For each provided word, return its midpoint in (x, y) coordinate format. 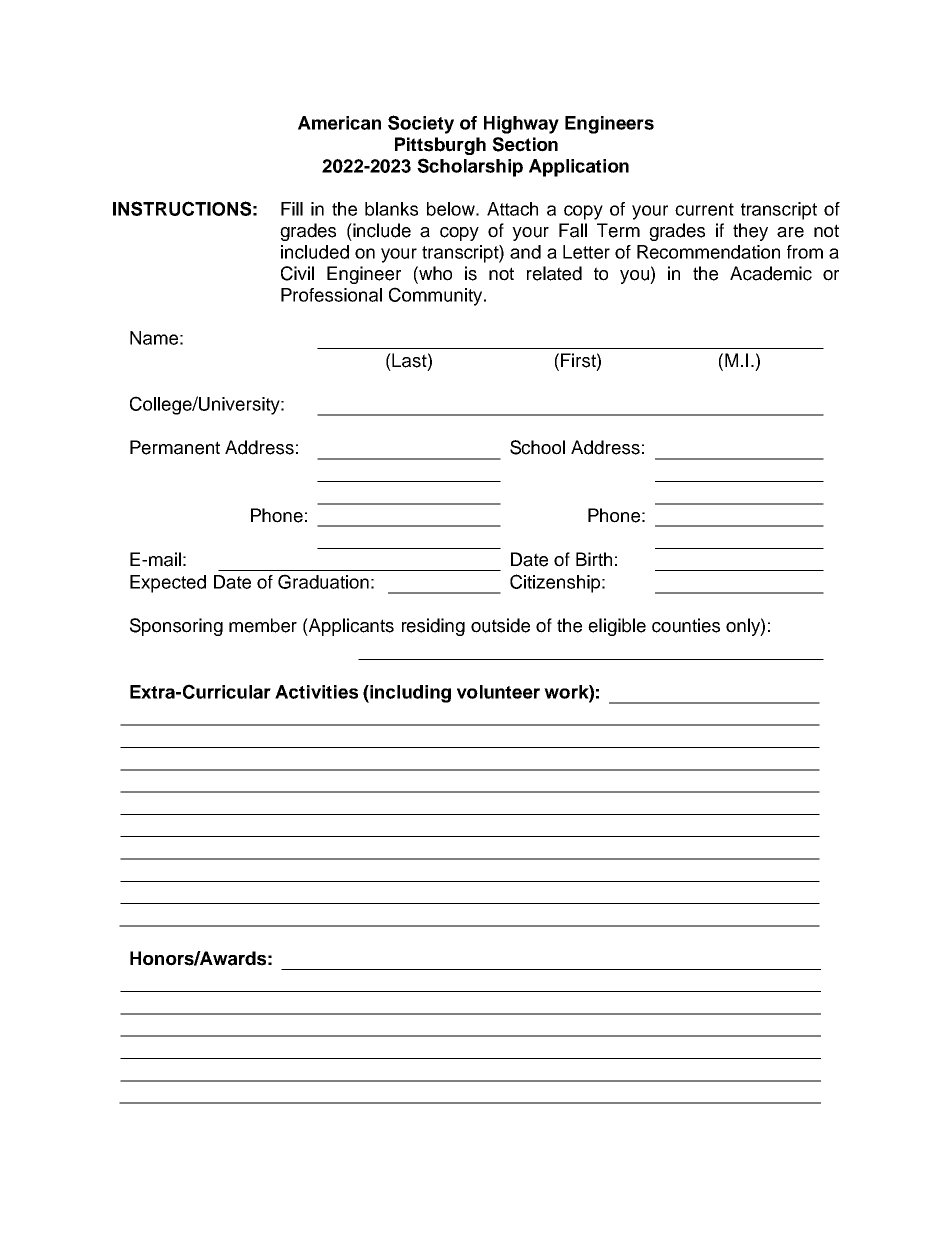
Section (525, 144)
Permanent (175, 447)
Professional (331, 295)
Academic (771, 273)
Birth (594, 559)
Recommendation (708, 252)
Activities (316, 692)
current (704, 209)
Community (437, 296)
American (339, 123)
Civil (297, 273)
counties (686, 625)
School (537, 447)
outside (500, 625)
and (525, 252)
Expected (168, 584)
